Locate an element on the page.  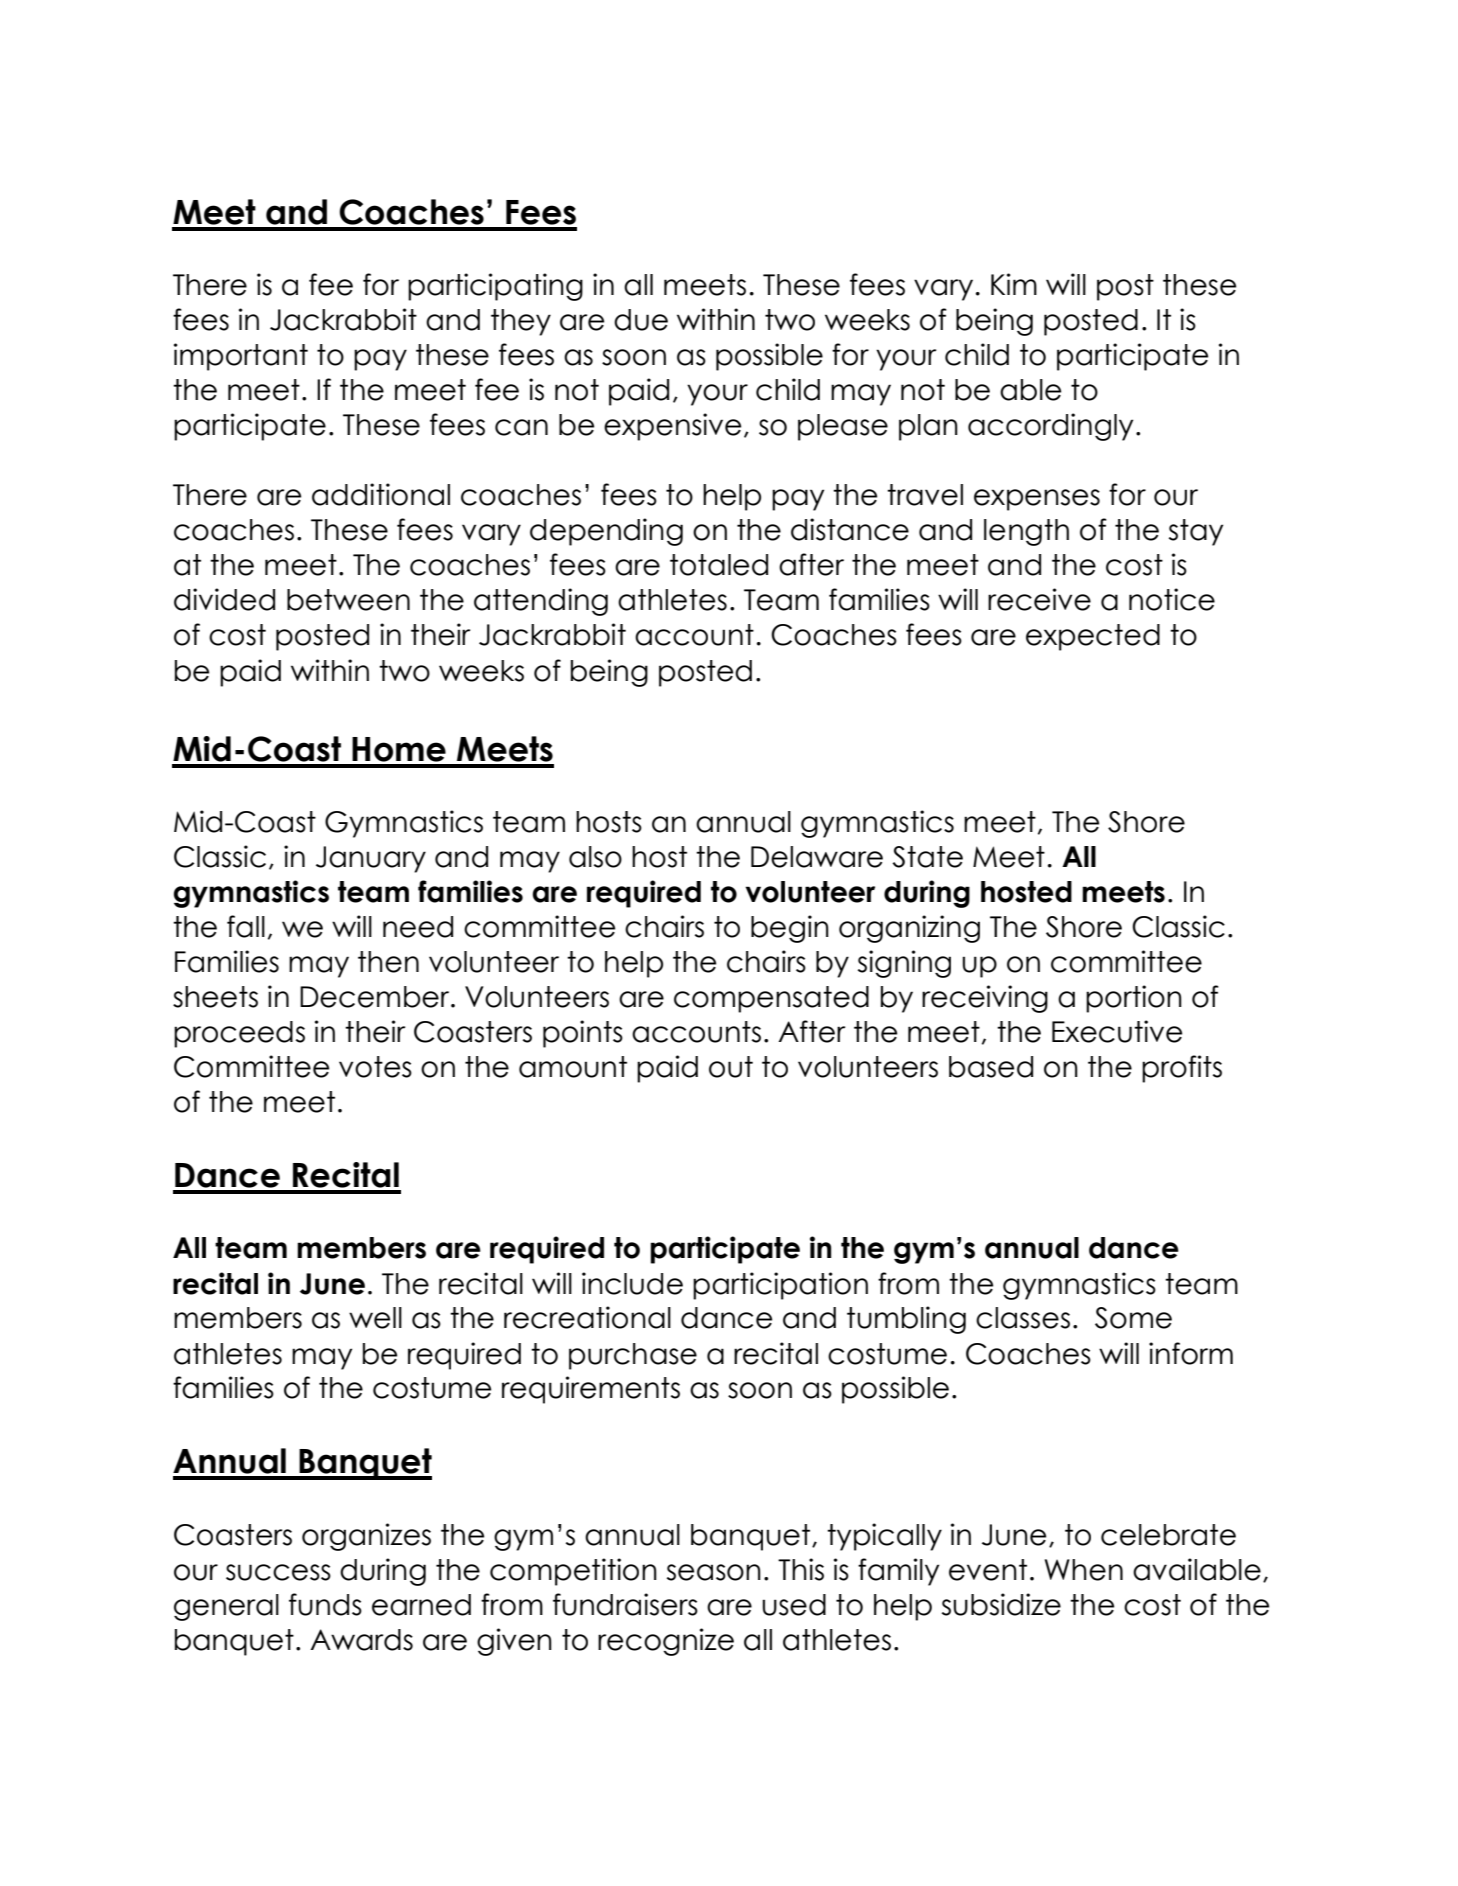
portion is located at coordinates (1134, 999).
